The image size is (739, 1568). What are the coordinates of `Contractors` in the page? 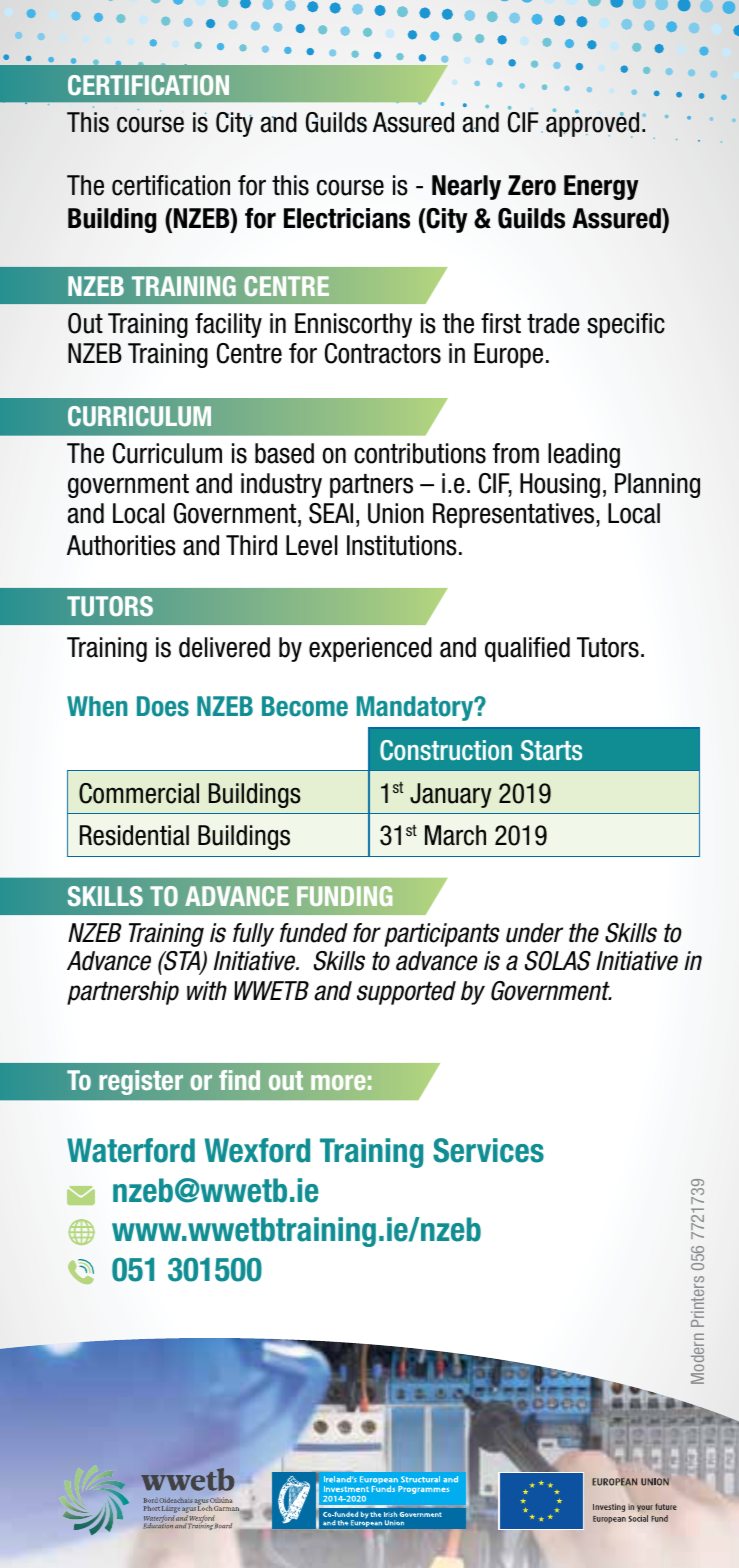 It's located at (383, 353).
